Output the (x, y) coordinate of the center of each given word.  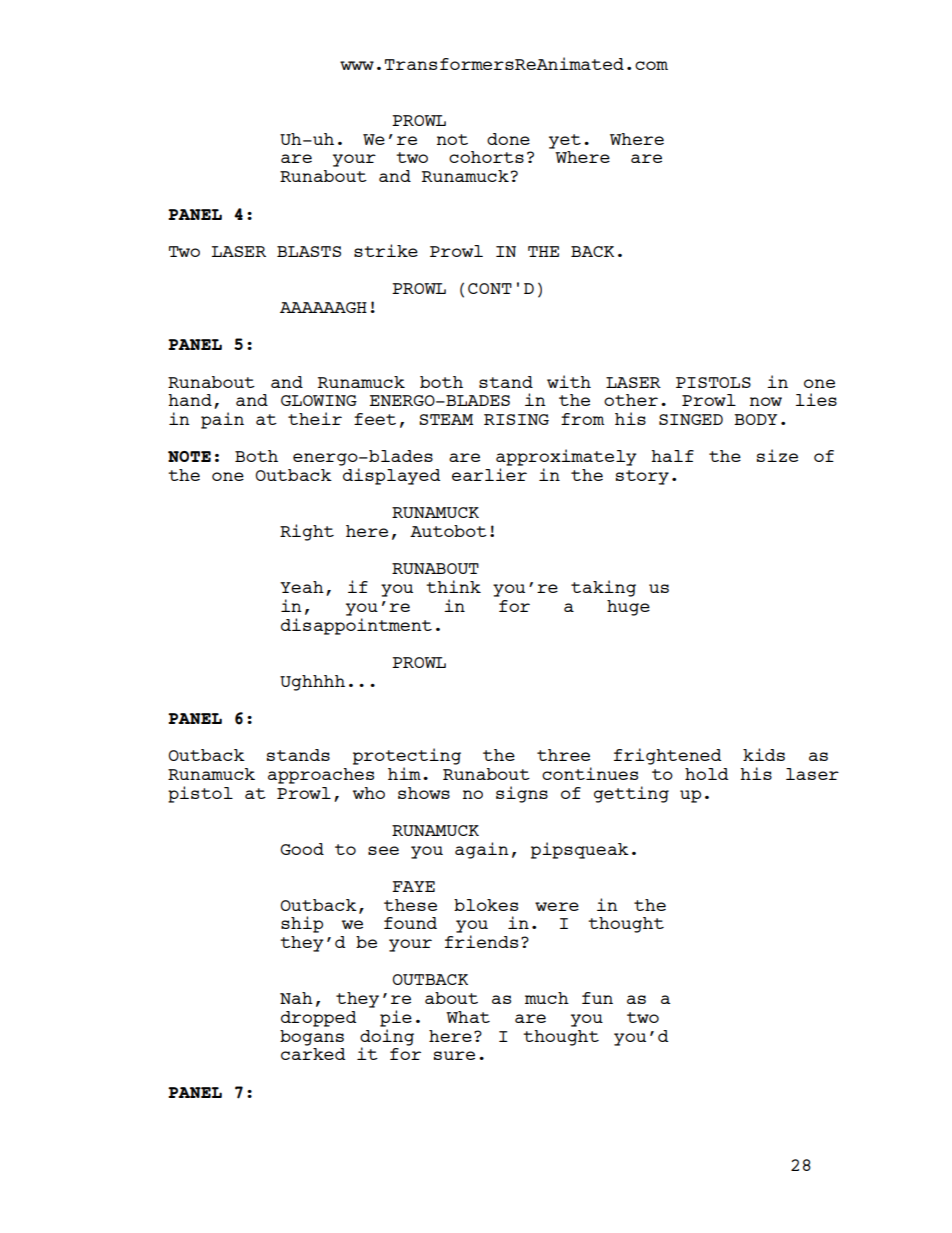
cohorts (486, 157)
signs (522, 794)
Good (302, 849)
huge (628, 608)
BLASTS (309, 251)
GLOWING (319, 400)
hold (706, 774)
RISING (516, 419)
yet (565, 141)
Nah (296, 998)
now (766, 401)
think (453, 586)
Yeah (302, 587)
